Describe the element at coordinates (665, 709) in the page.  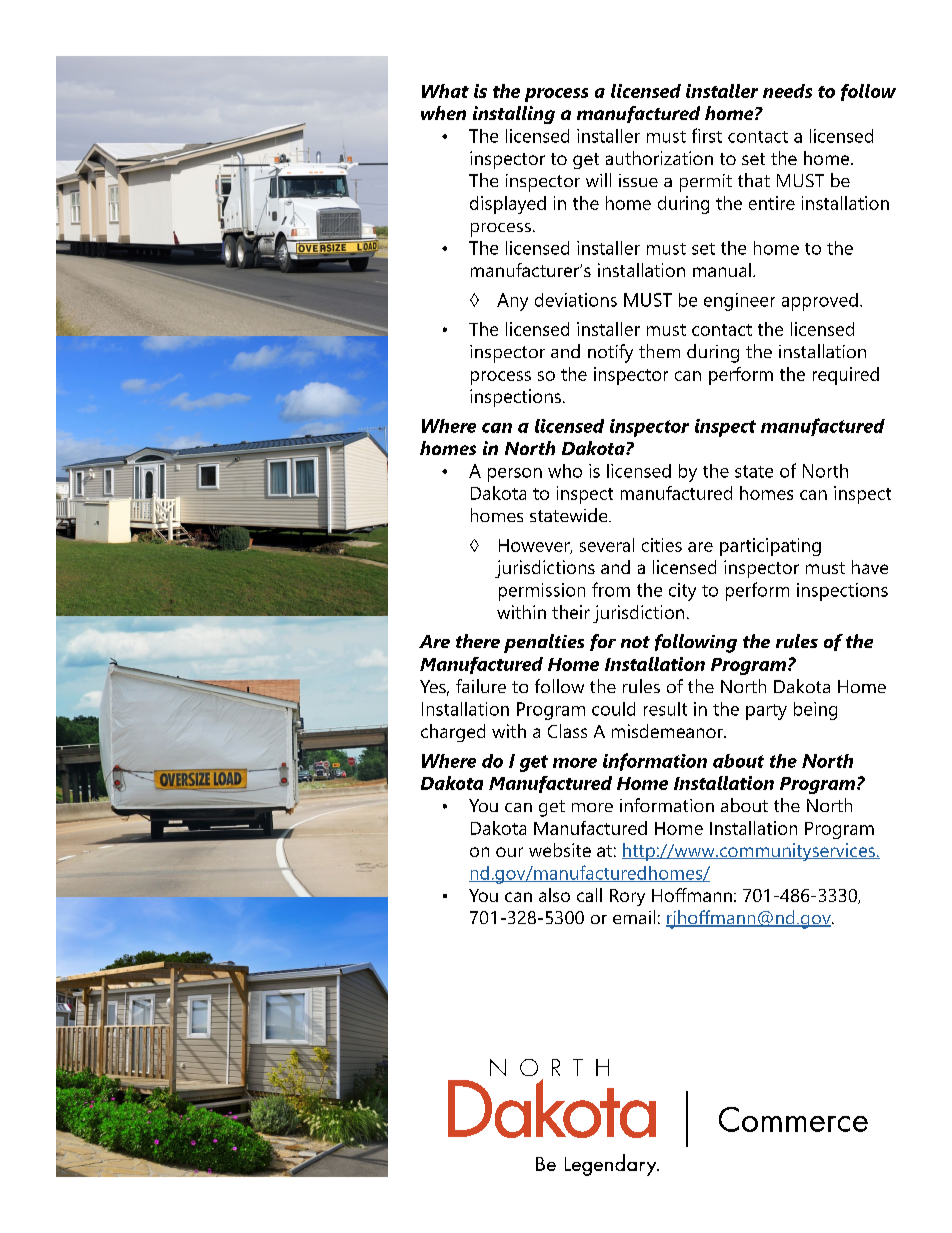
I see `result` at that location.
